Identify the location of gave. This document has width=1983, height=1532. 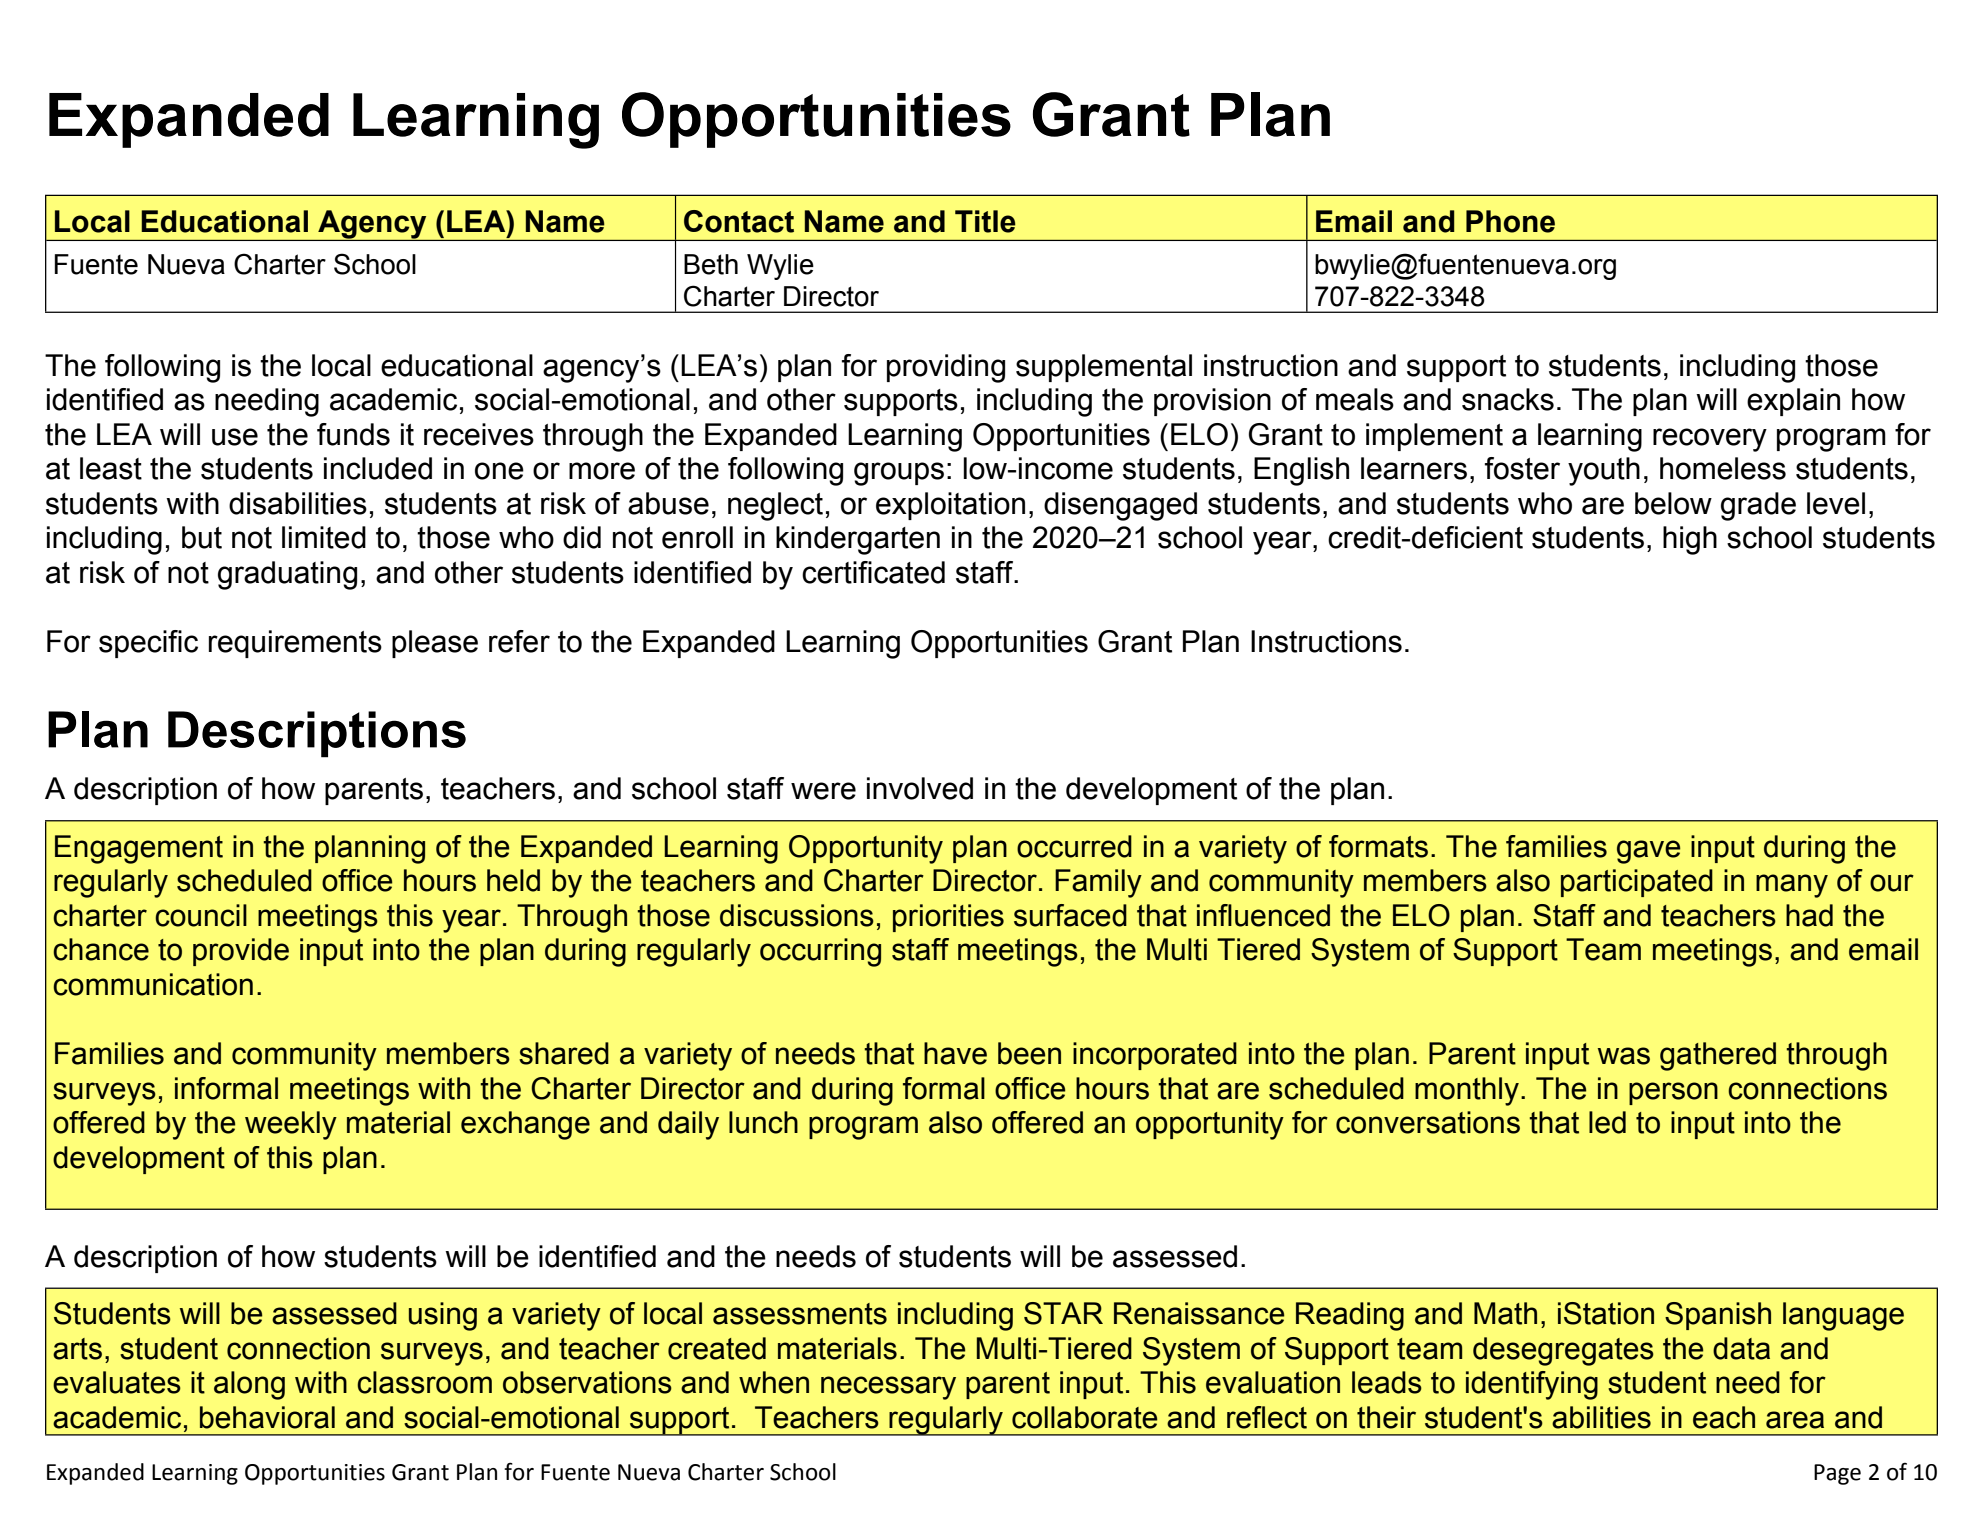
(1649, 852).
